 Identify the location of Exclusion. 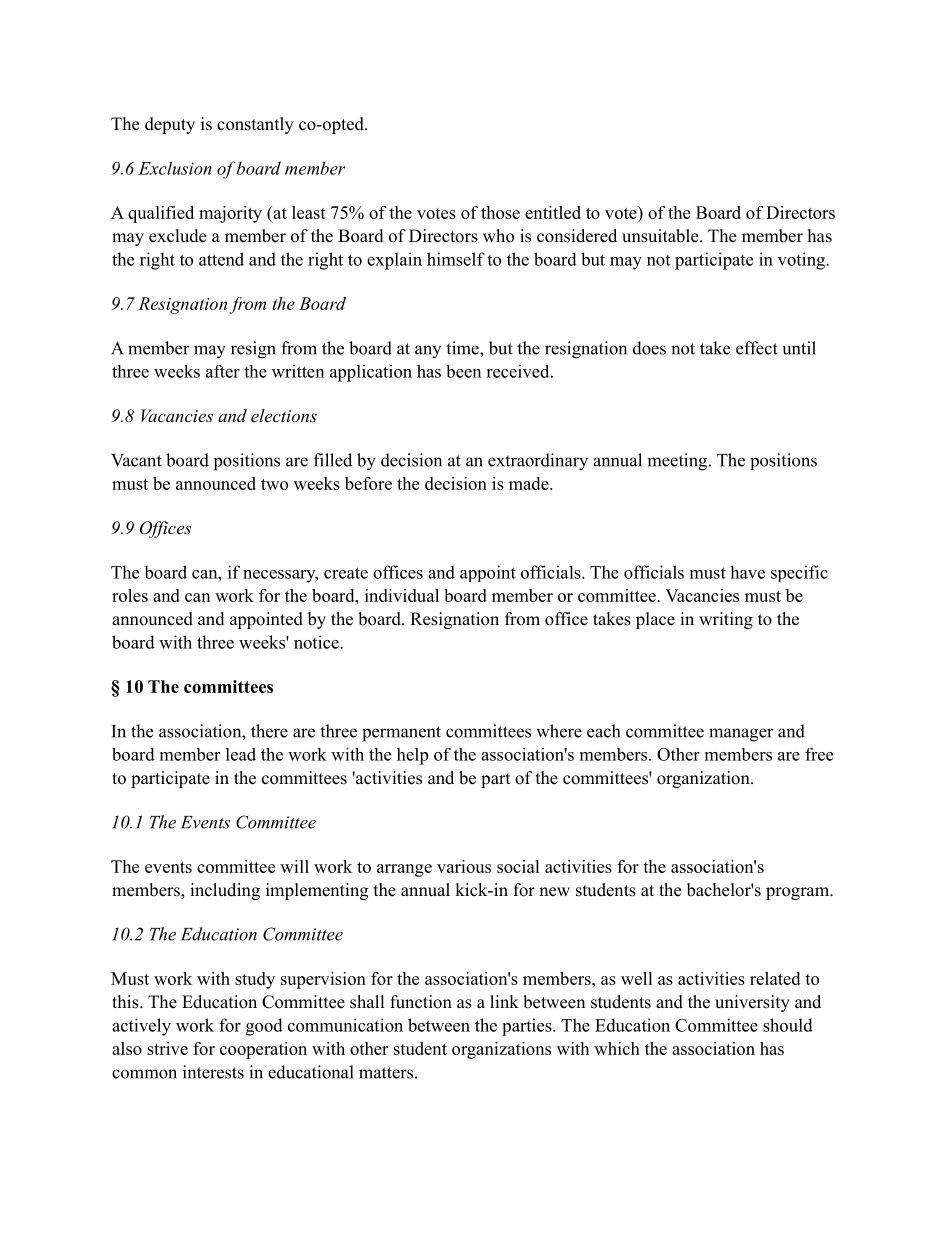
(175, 168).
